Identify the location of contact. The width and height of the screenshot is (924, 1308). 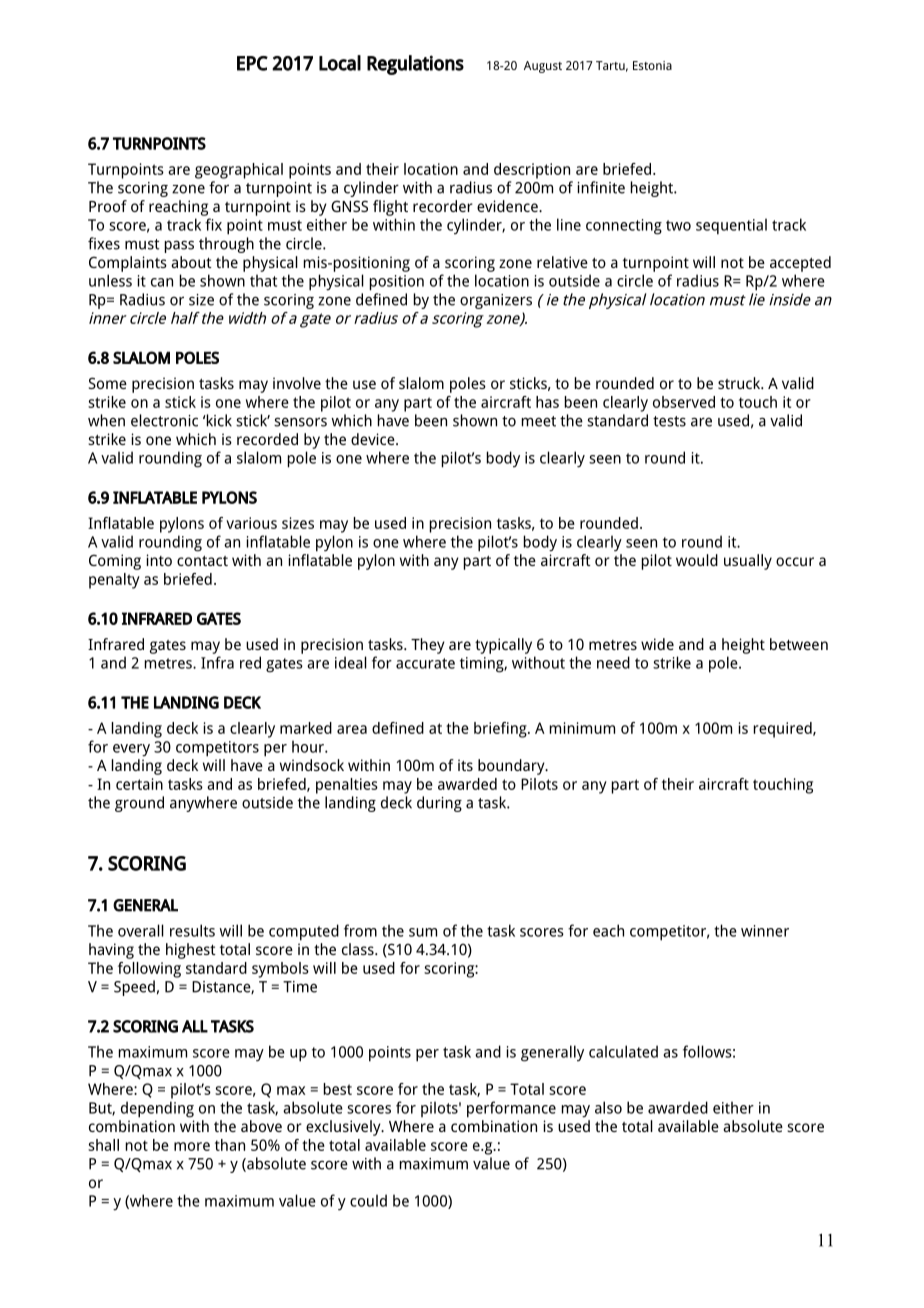
(202, 561).
